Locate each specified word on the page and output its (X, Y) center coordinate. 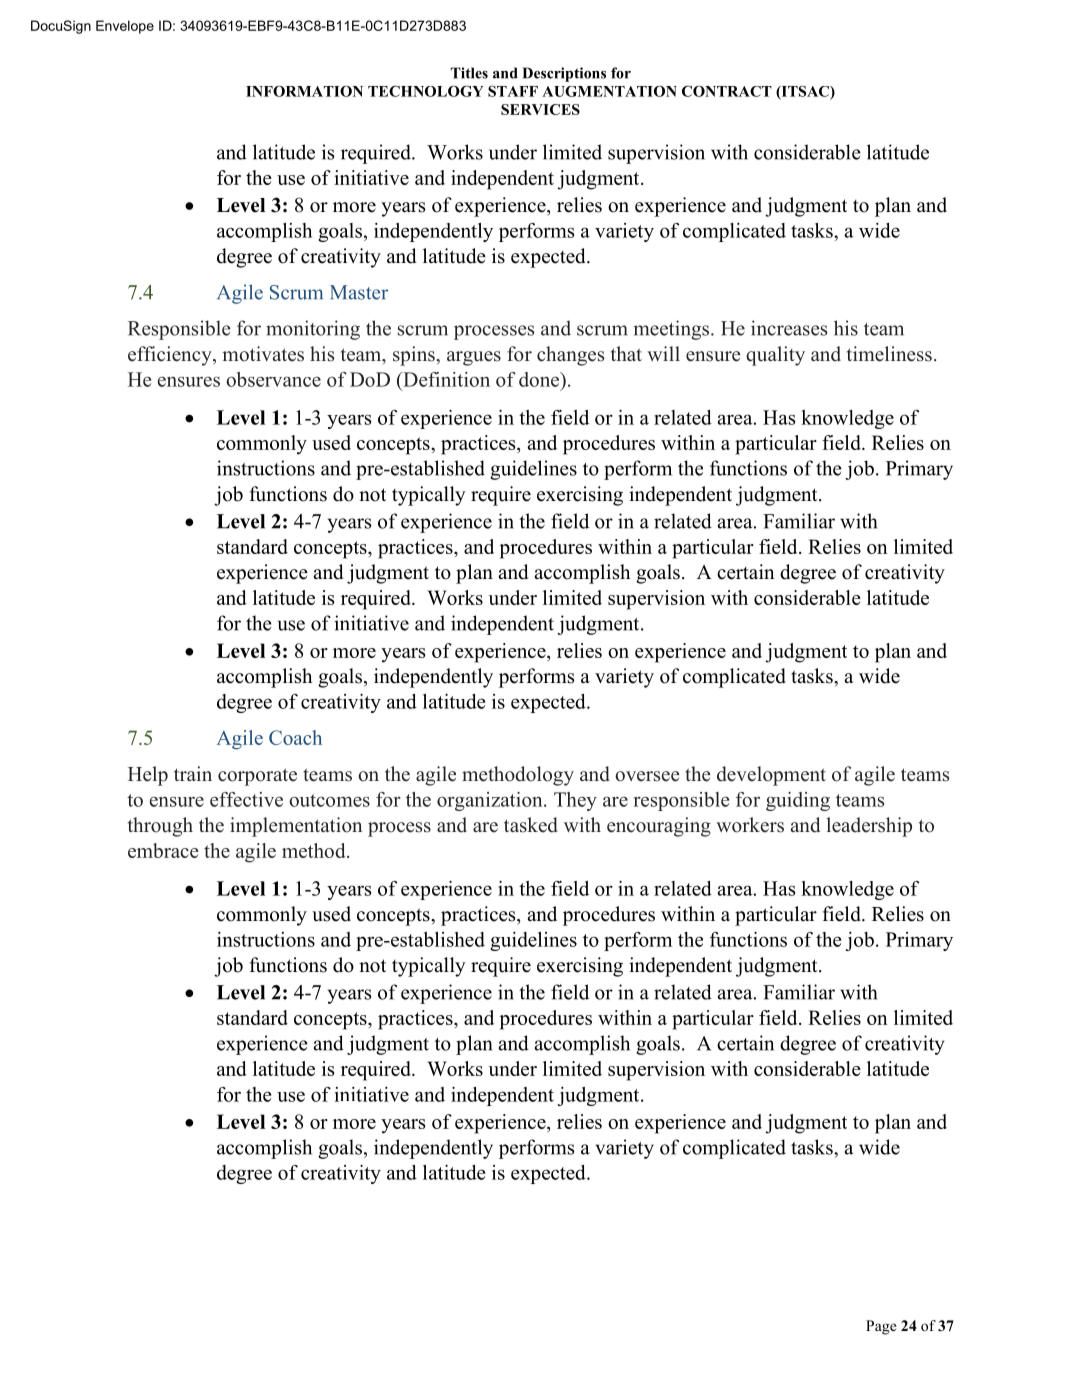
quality (775, 356)
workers (750, 825)
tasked (531, 825)
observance (273, 379)
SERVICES (540, 109)
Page (881, 1327)
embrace (163, 850)
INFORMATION (304, 91)
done (540, 379)
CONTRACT (727, 91)
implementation (296, 827)
